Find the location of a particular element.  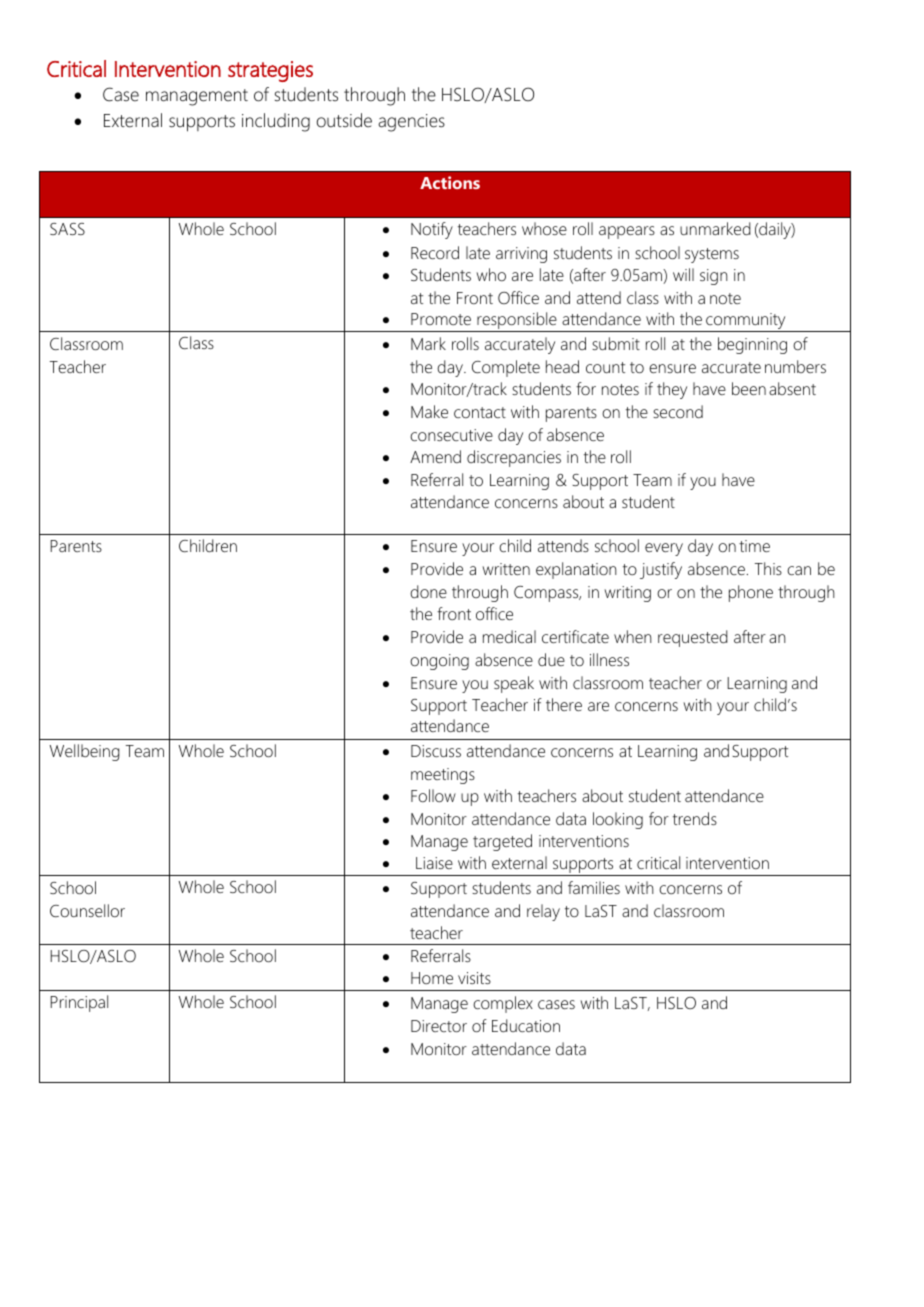

Principal is located at coordinates (79, 1003).
